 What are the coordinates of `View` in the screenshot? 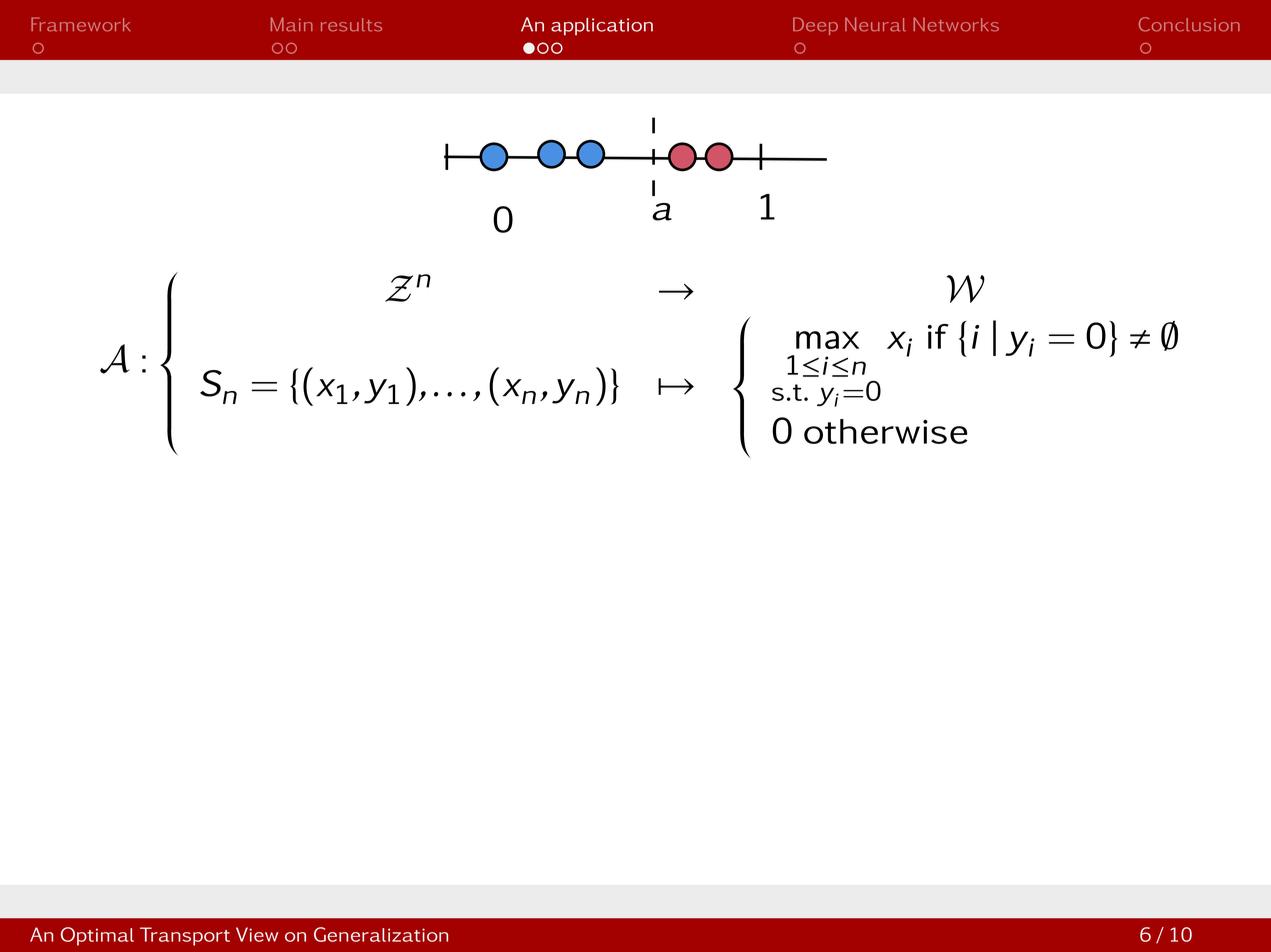 It's located at (257, 934).
